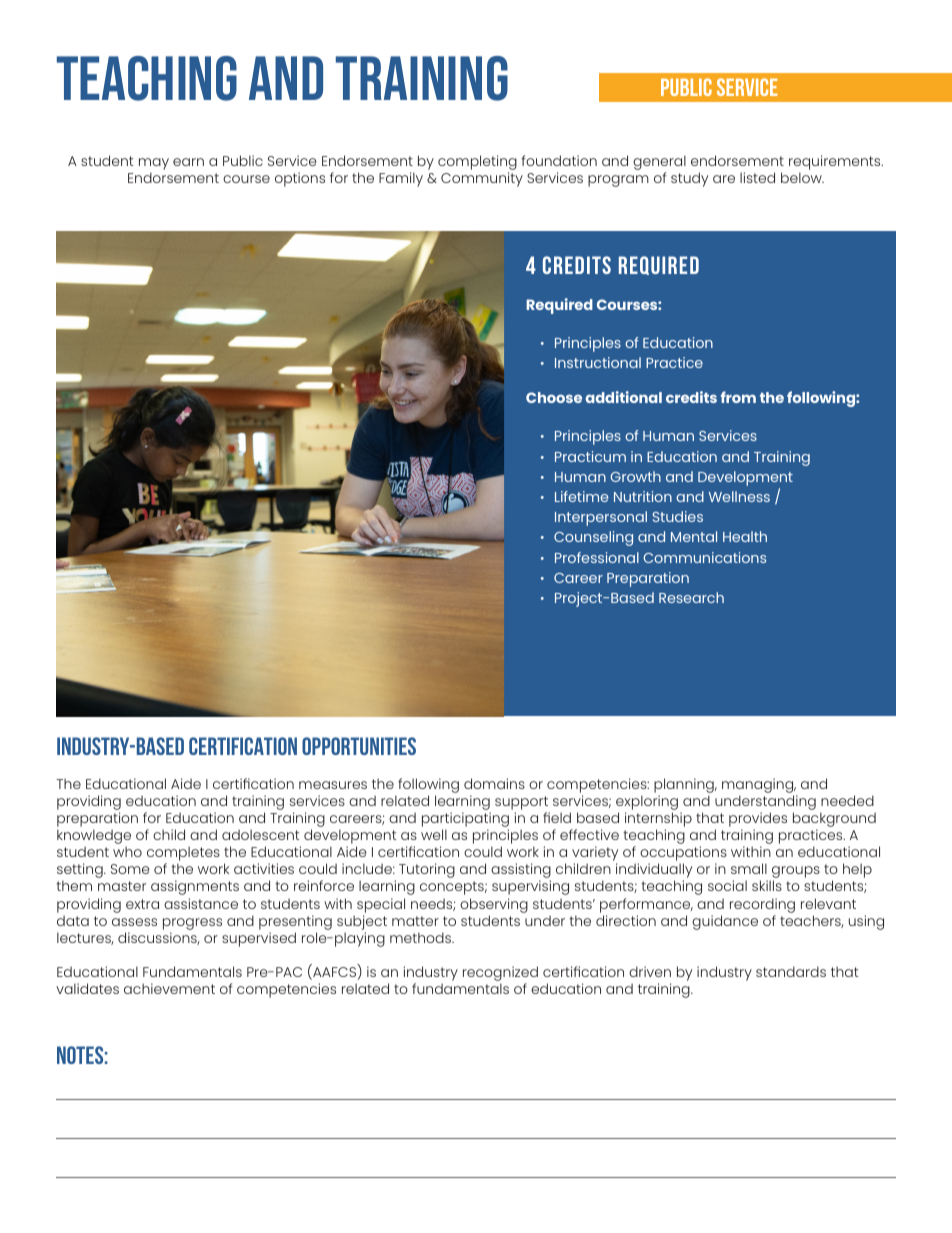 Image resolution: width=952 pixels, height=1233 pixels. I want to click on OPPORTUNITIES, so click(359, 746).
